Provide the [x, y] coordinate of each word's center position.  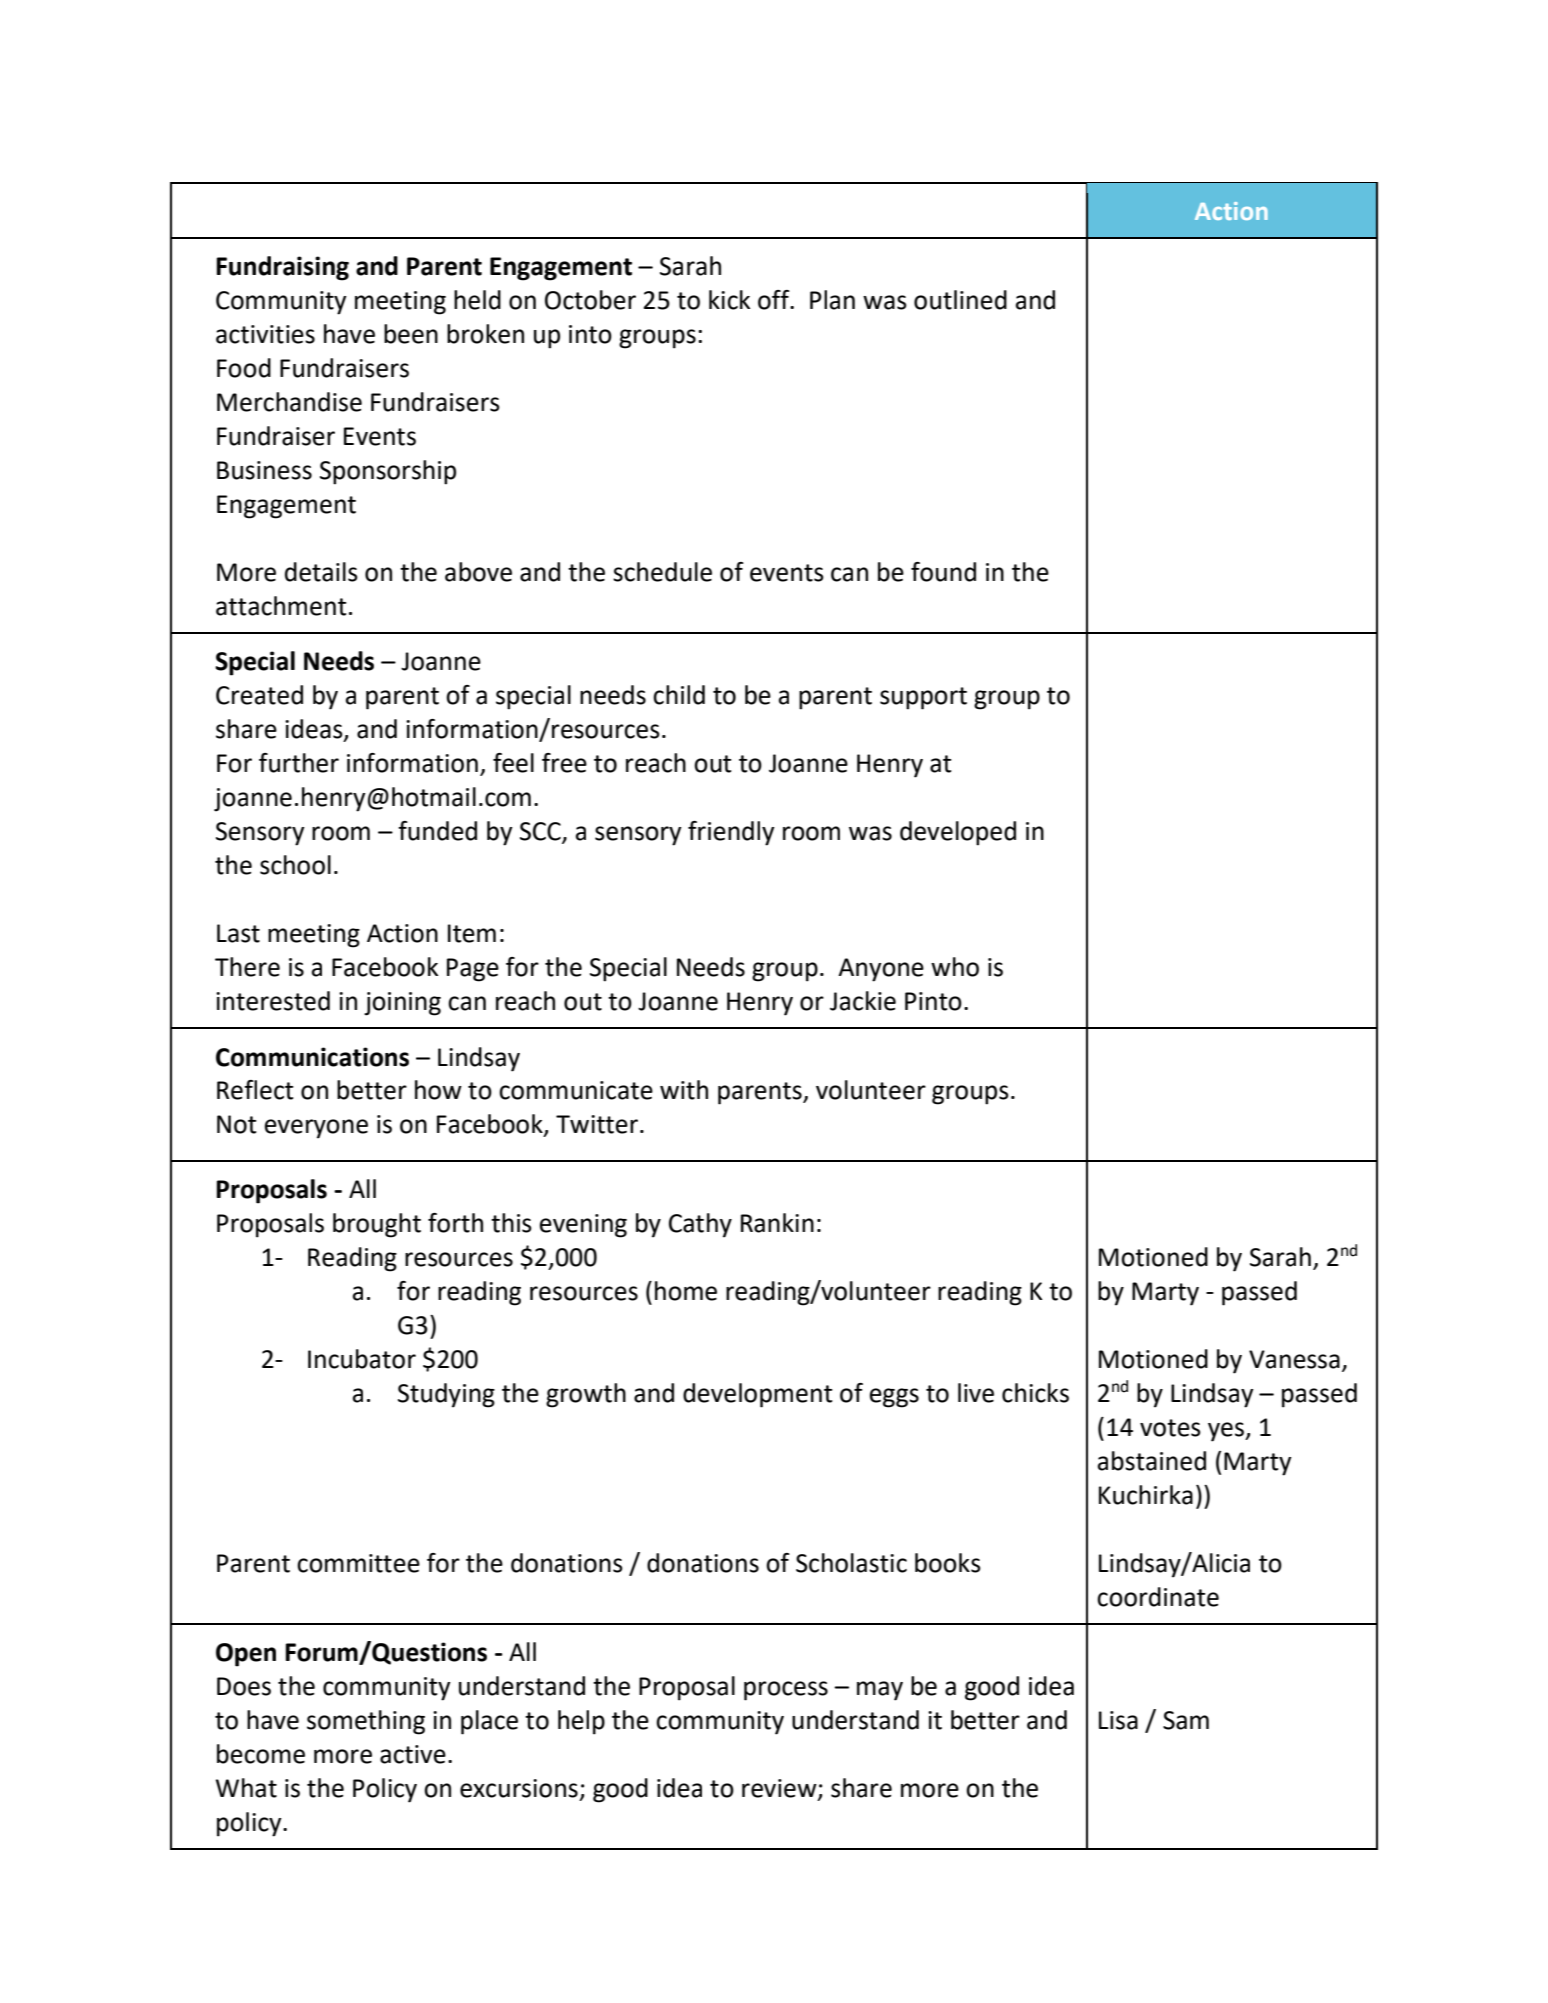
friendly [731, 833]
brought [377, 1225]
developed [958, 833]
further [299, 763]
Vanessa [1294, 1359]
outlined [960, 300]
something [366, 1722]
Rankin [777, 1223]
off [775, 300]
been [411, 334]
